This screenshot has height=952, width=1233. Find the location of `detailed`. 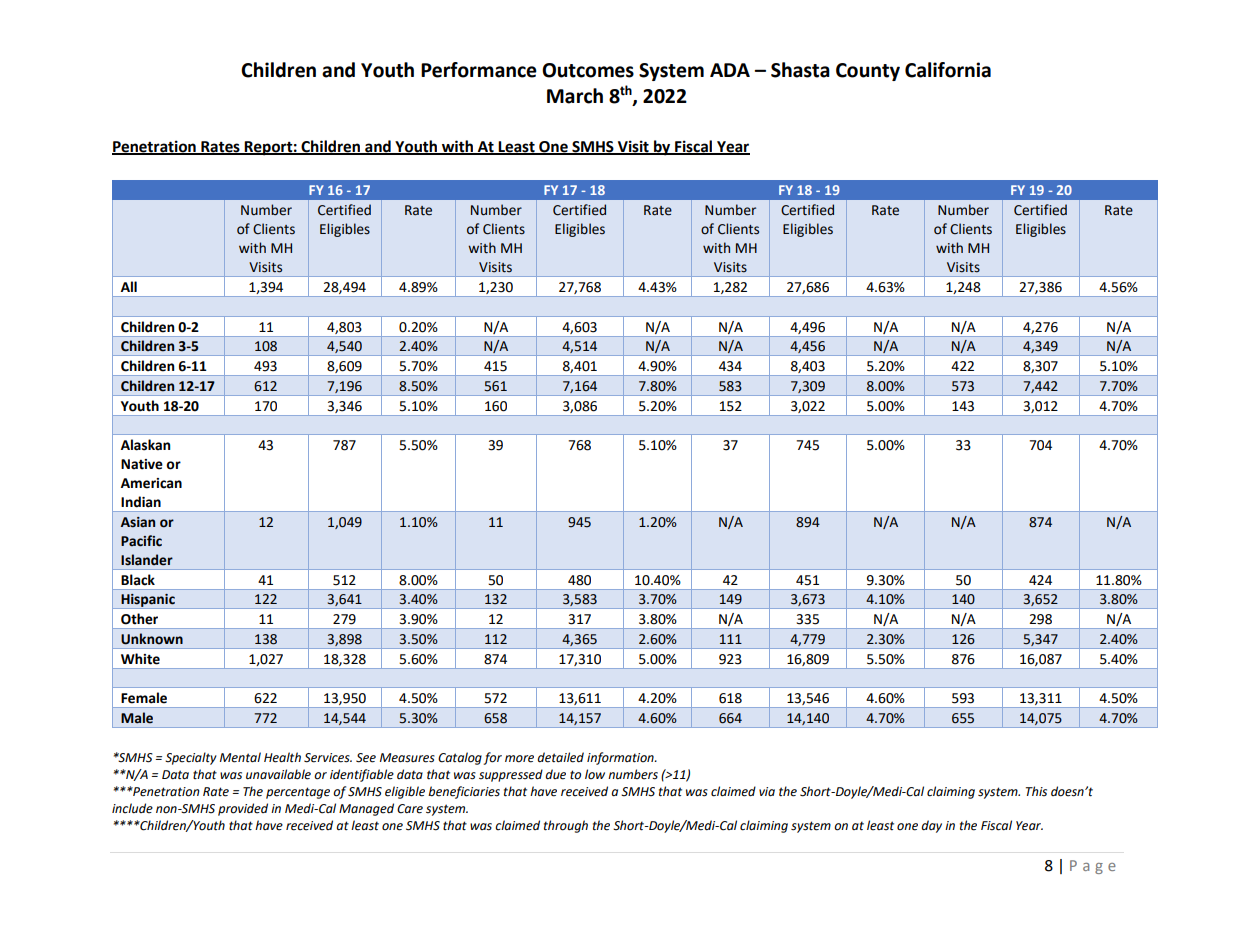

detailed is located at coordinates (560, 757).
